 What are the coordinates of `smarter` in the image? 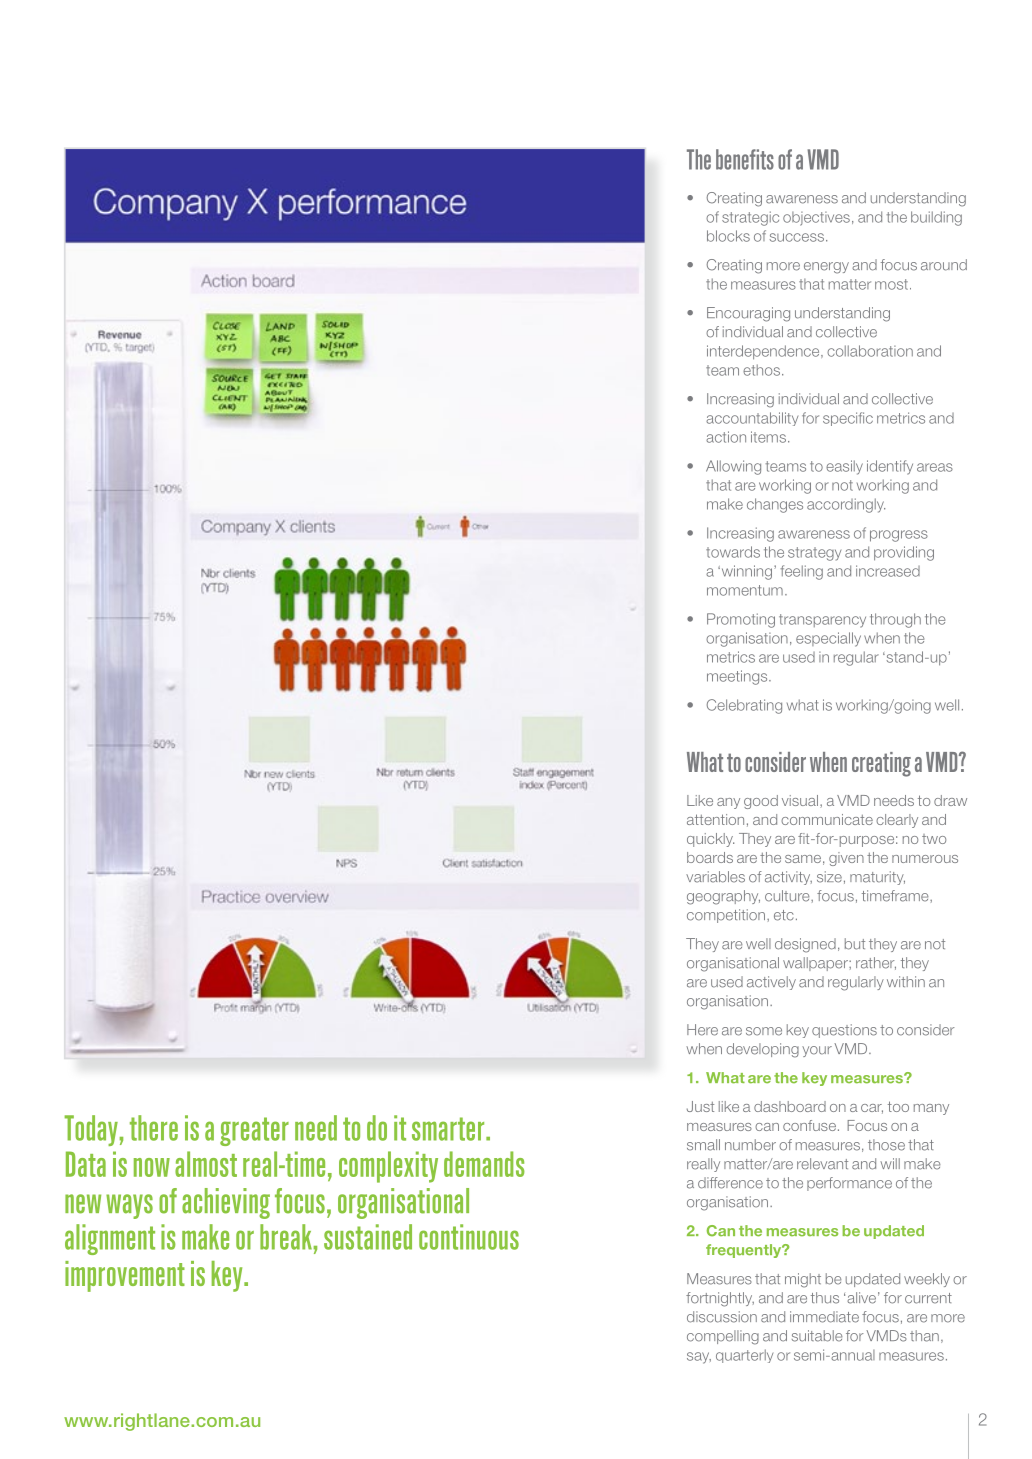 It's located at (449, 1129).
